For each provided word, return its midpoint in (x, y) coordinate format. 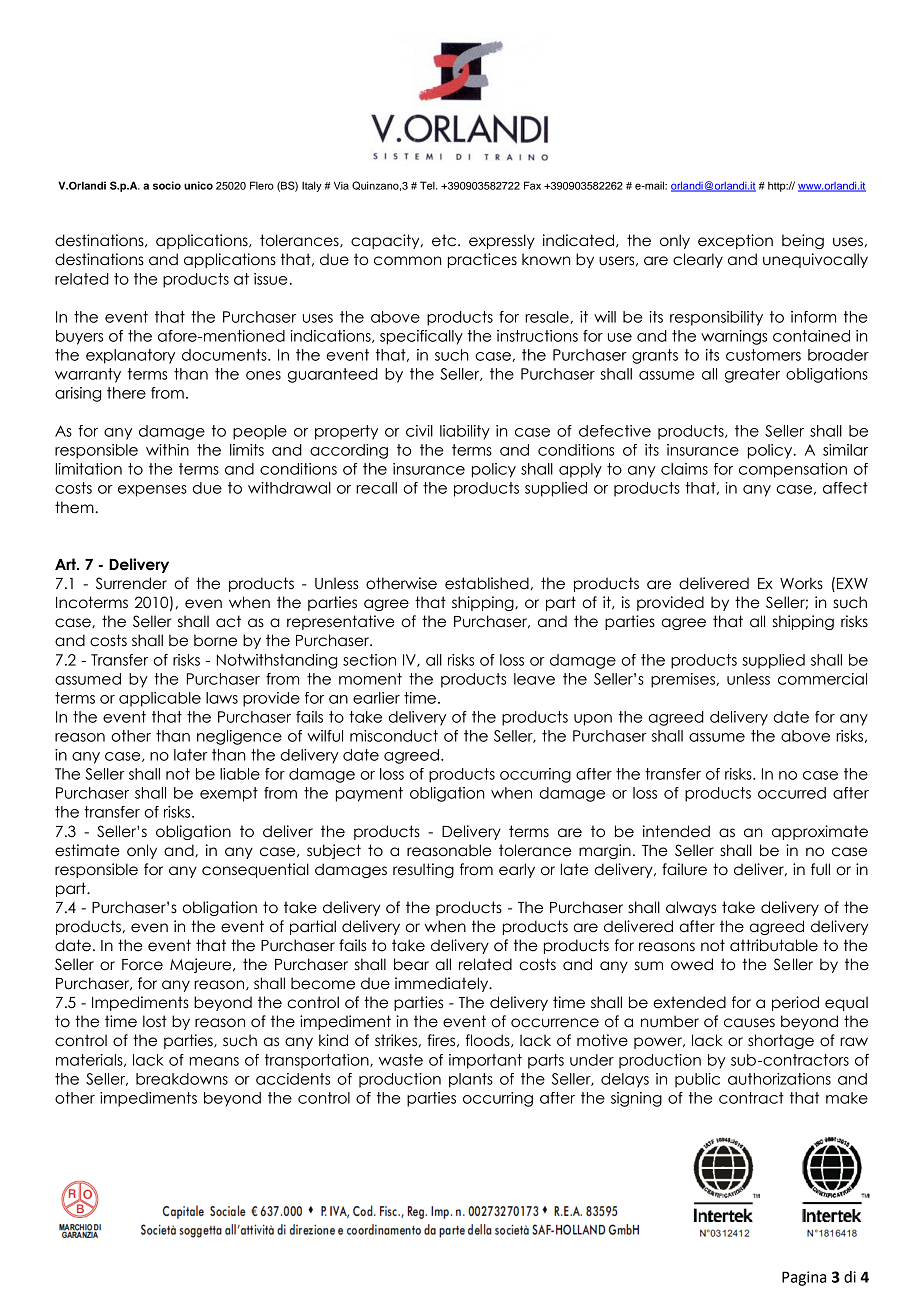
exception (735, 241)
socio (167, 185)
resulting (423, 870)
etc (445, 240)
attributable (774, 945)
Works (801, 583)
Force (142, 965)
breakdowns (182, 1079)
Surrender (131, 583)
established (487, 583)
